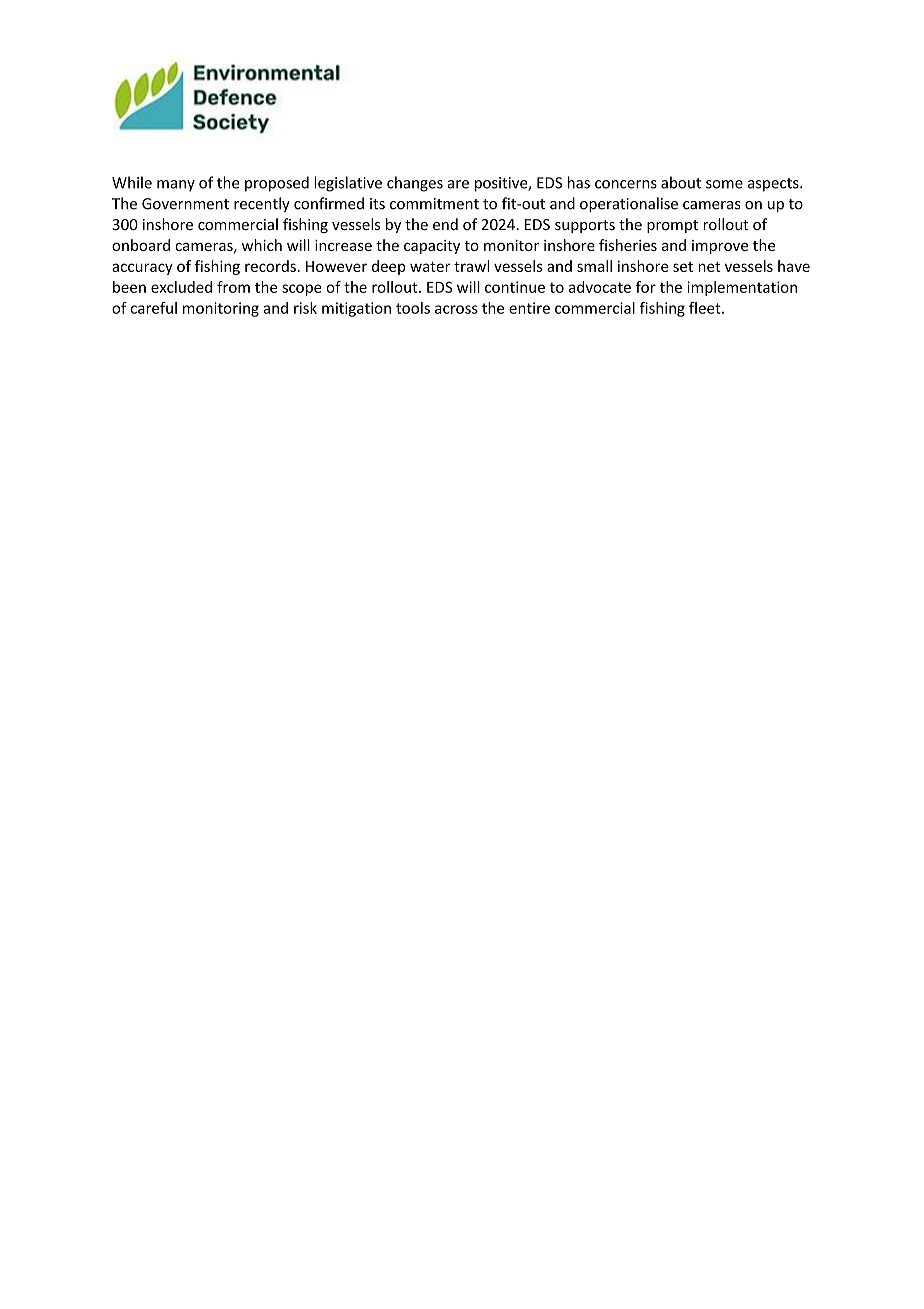 This screenshot has width=924, height=1309. What do you see at coordinates (262, 245) in the screenshot?
I see `which` at bounding box center [262, 245].
